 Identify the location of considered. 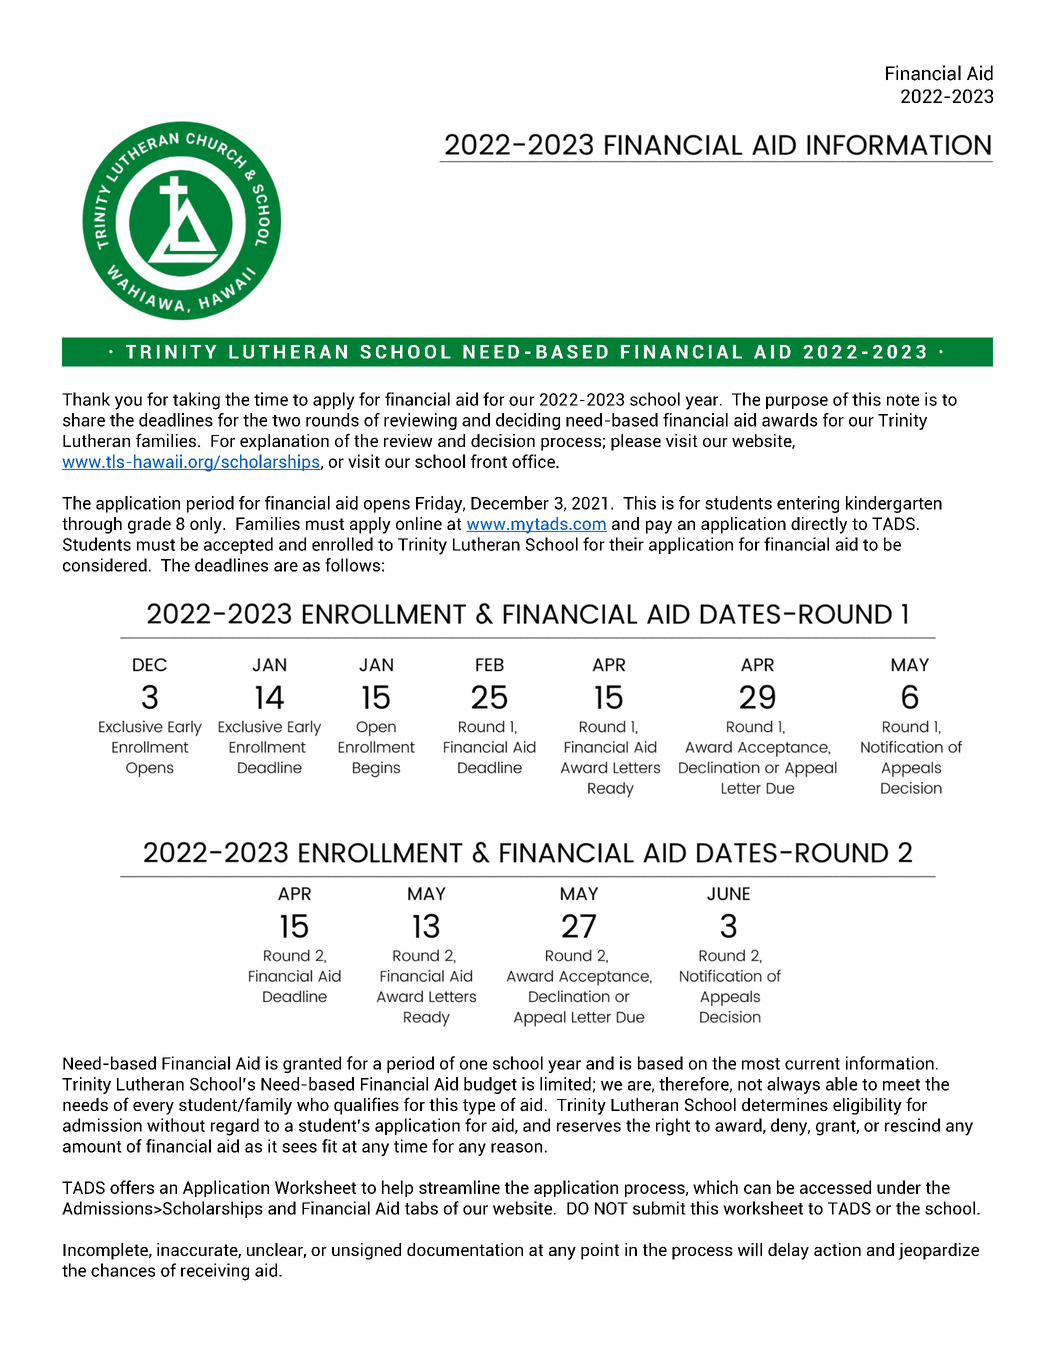
(105, 565).
